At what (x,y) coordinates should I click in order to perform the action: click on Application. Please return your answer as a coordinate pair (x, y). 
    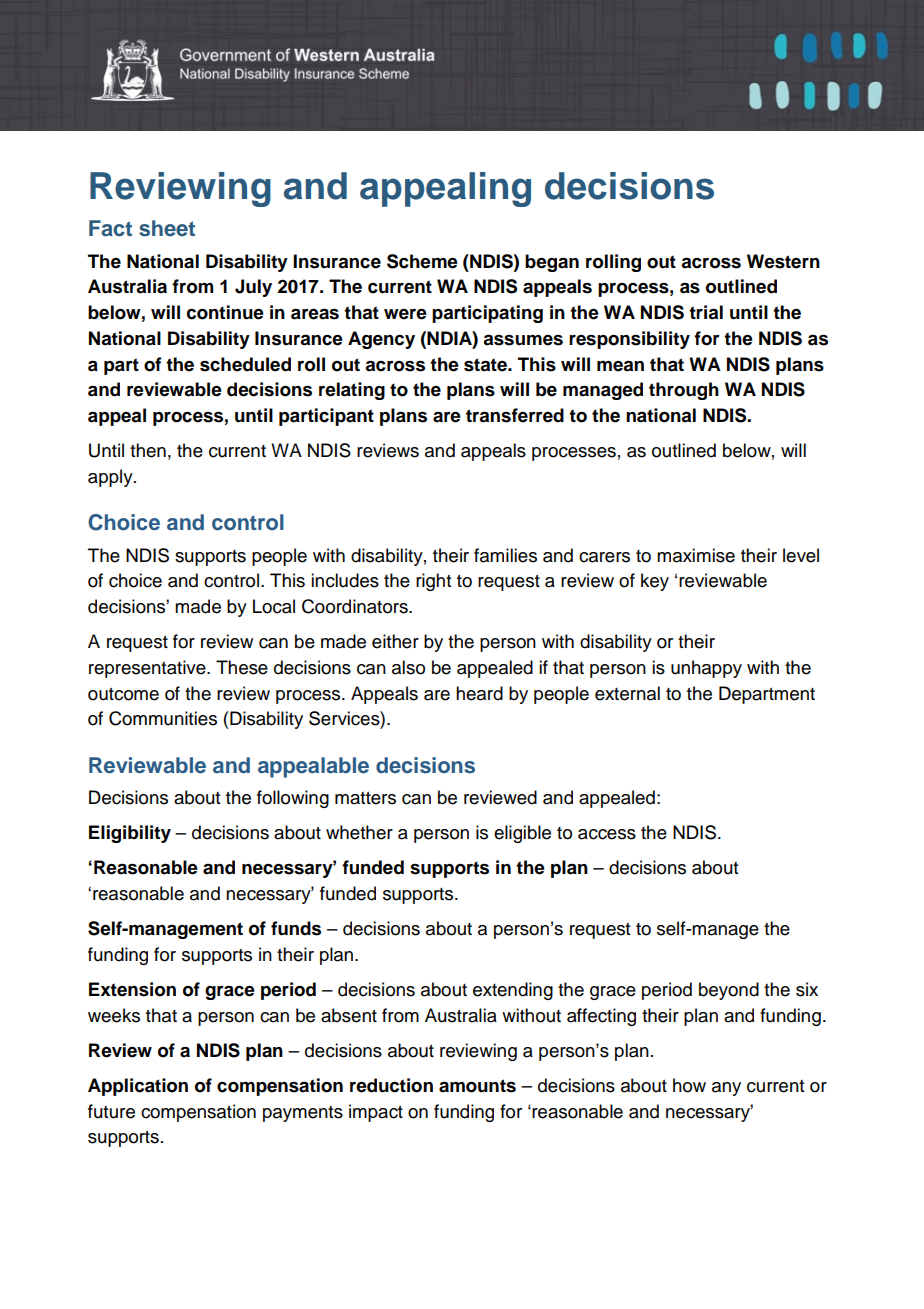
    Looking at the image, I should click on (138, 1087).
